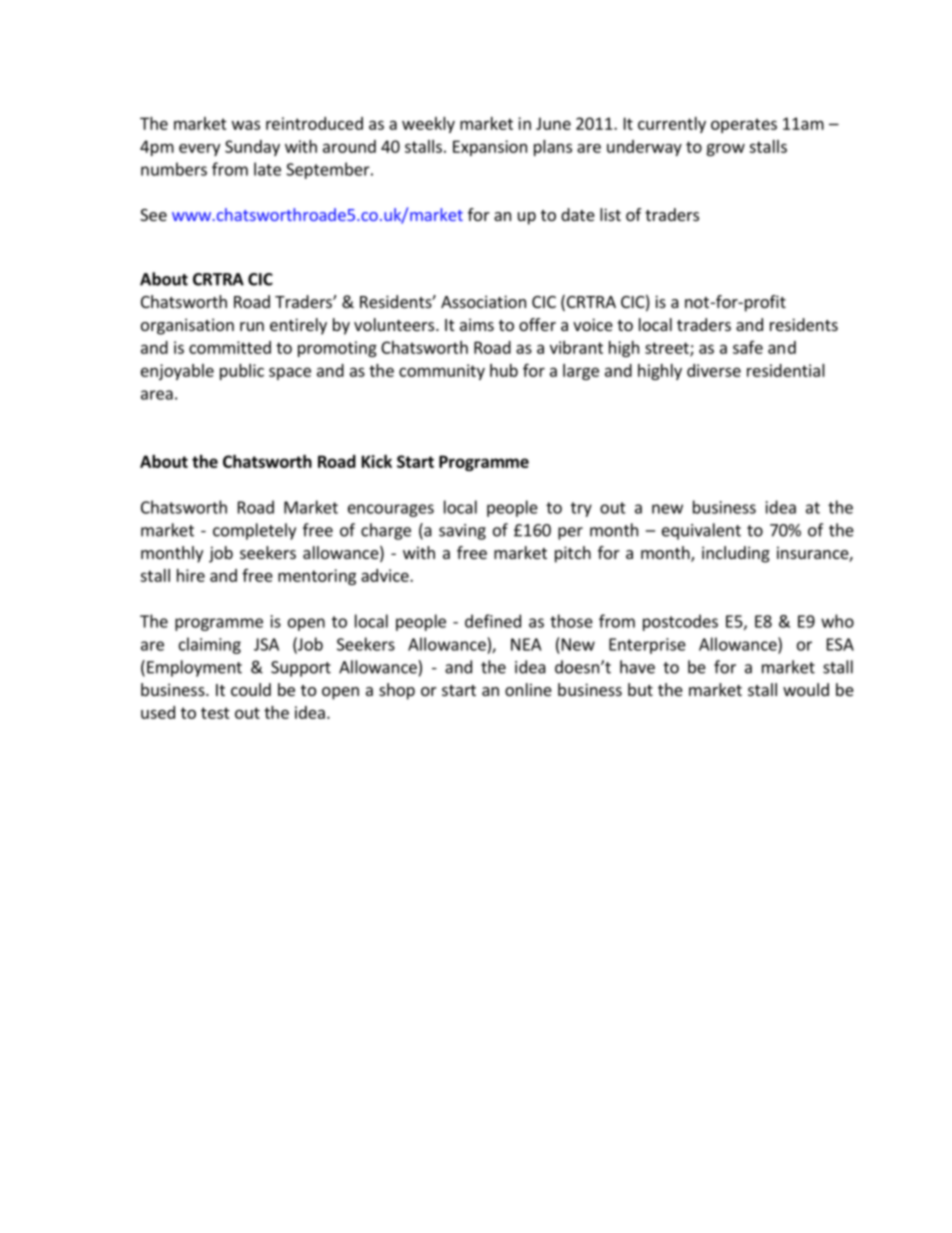  What do you see at coordinates (528, 689) in the image?
I see `online` at bounding box center [528, 689].
